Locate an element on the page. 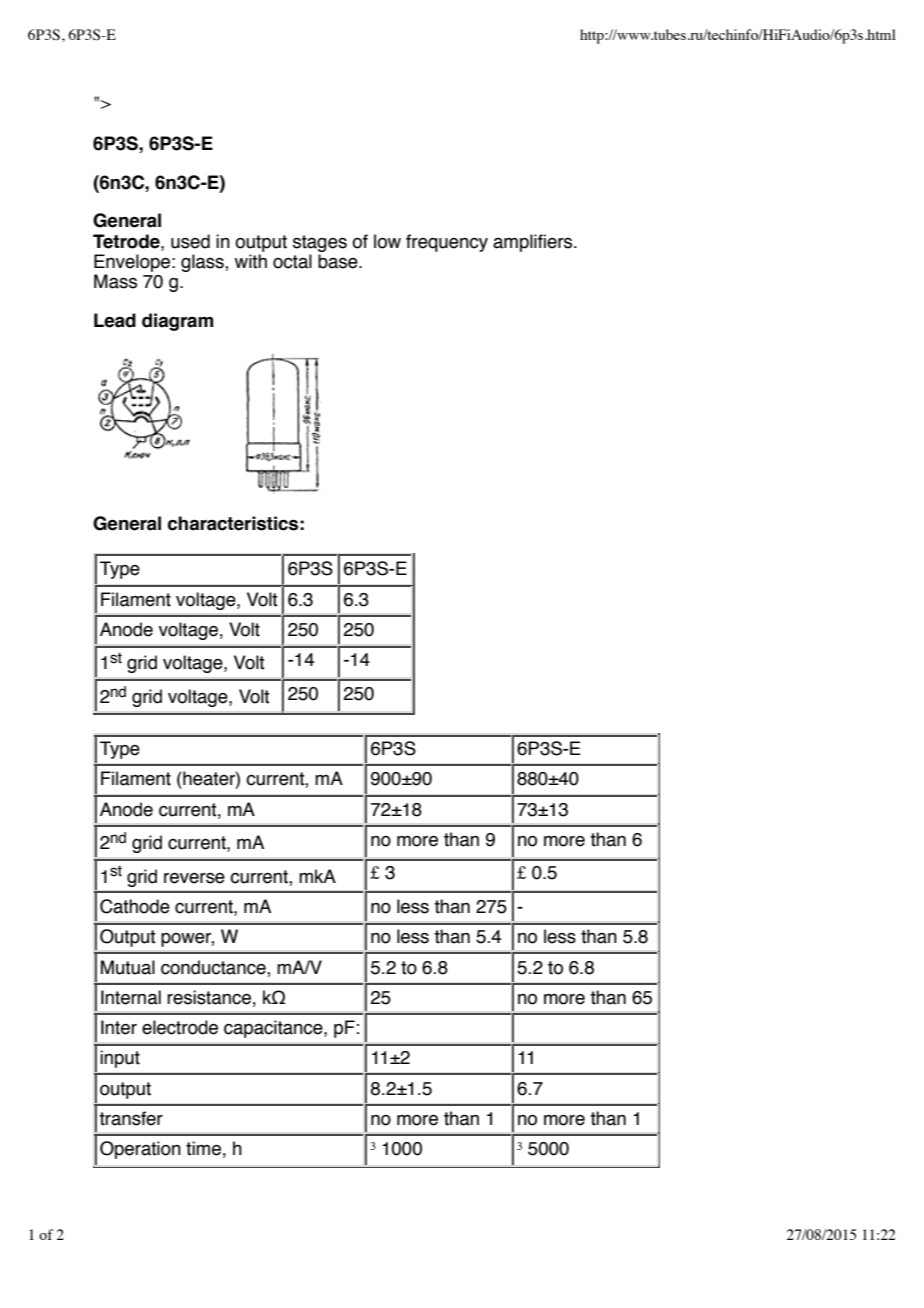  electrode is located at coordinates (180, 1027).
